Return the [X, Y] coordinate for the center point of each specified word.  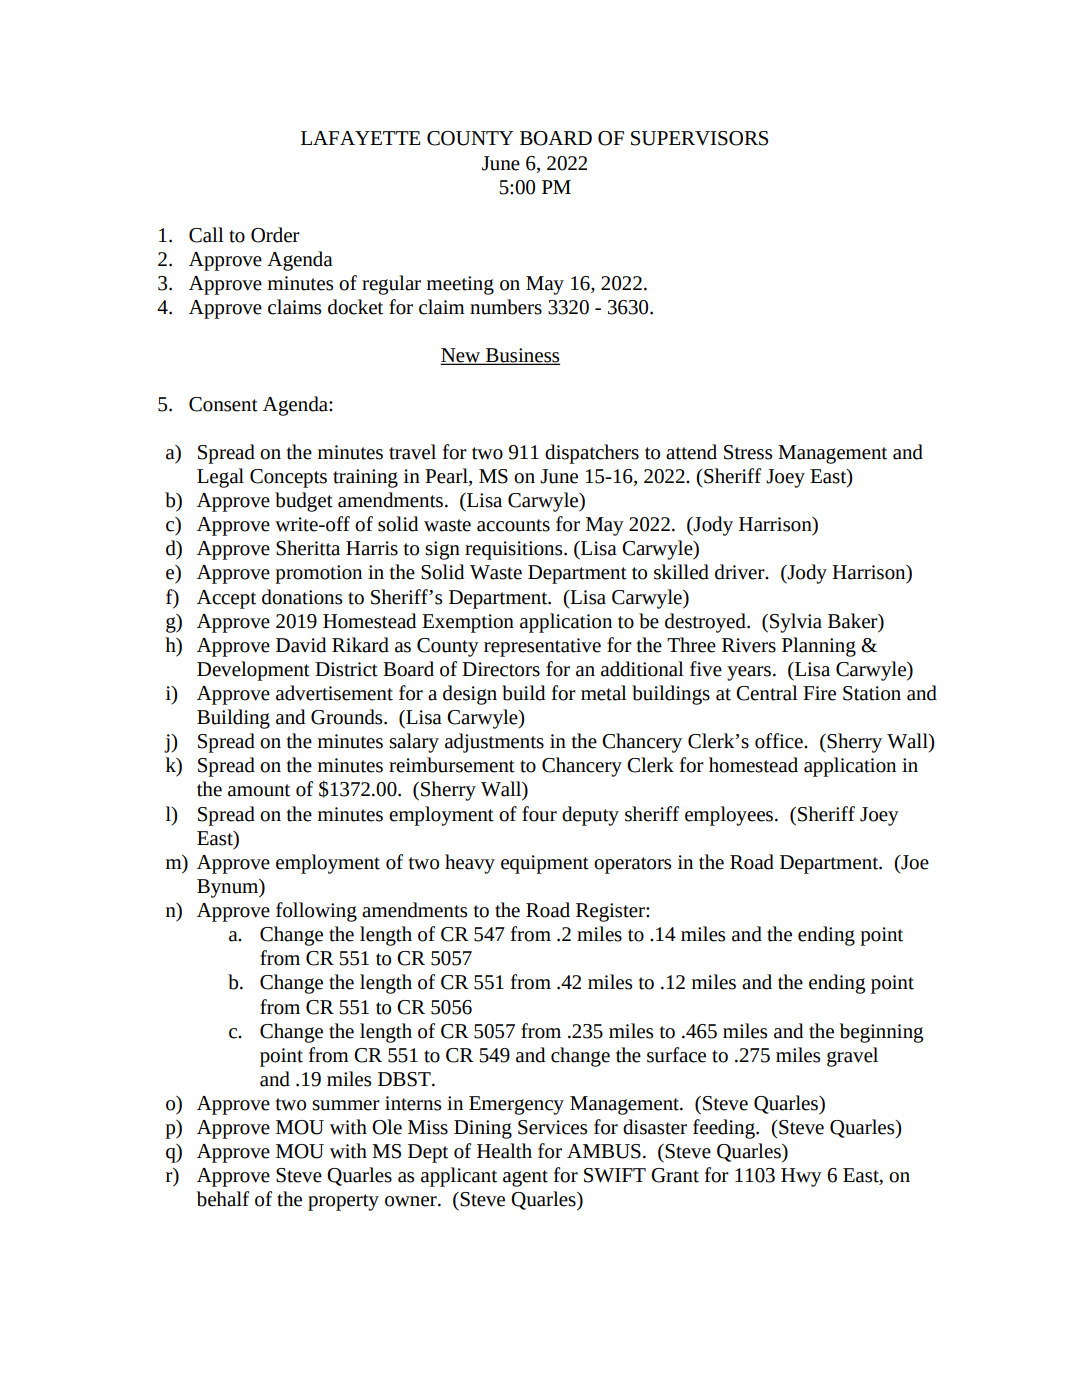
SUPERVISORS [699, 138]
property [343, 1202]
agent [525, 1178]
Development [253, 671]
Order [275, 235]
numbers [506, 307]
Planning [819, 647]
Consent [223, 404]
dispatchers [592, 454]
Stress [748, 452]
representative [542, 647]
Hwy [801, 1177]
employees [730, 816]
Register [611, 912]
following [316, 912]
